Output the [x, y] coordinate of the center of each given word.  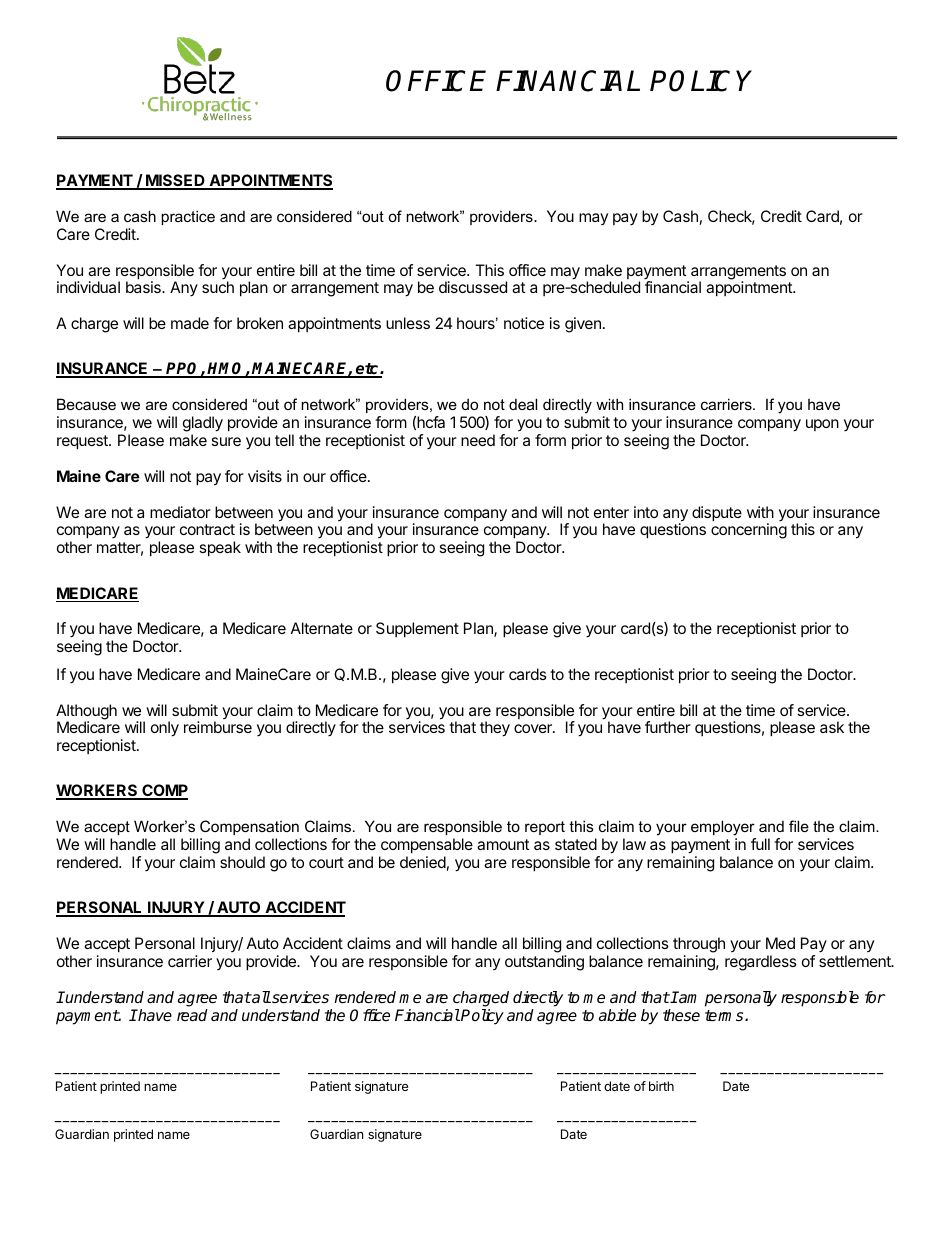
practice [188, 217]
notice [524, 323]
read [192, 1015]
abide [617, 1015]
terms [725, 1016]
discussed [473, 287]
